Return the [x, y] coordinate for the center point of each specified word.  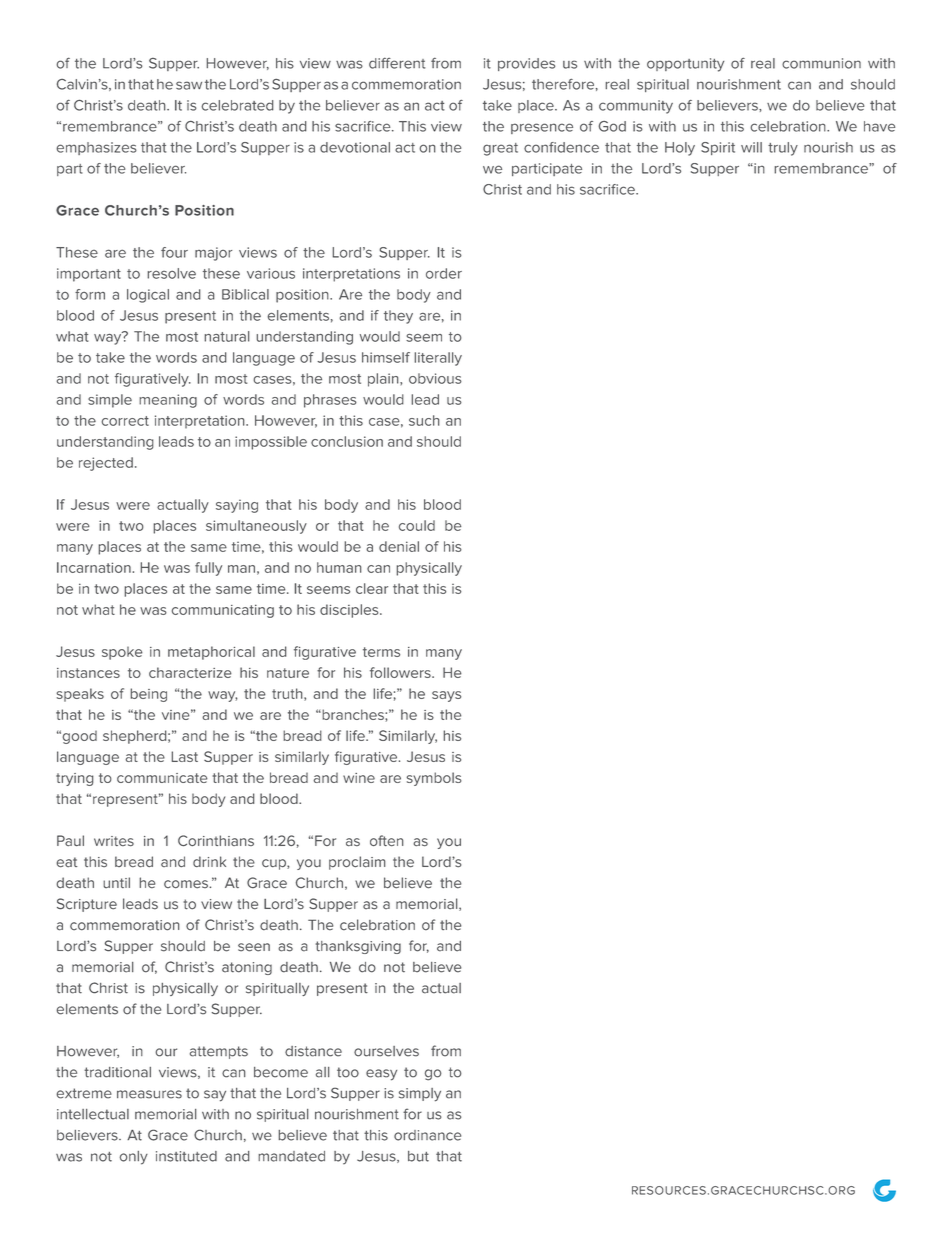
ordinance [427, 1135]
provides [526, 64]
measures [149, 1094]
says [446, 696]
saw [189, 85]
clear [372, 588]
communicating [223, 611]
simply [420, 1095]
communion [821, 63]
